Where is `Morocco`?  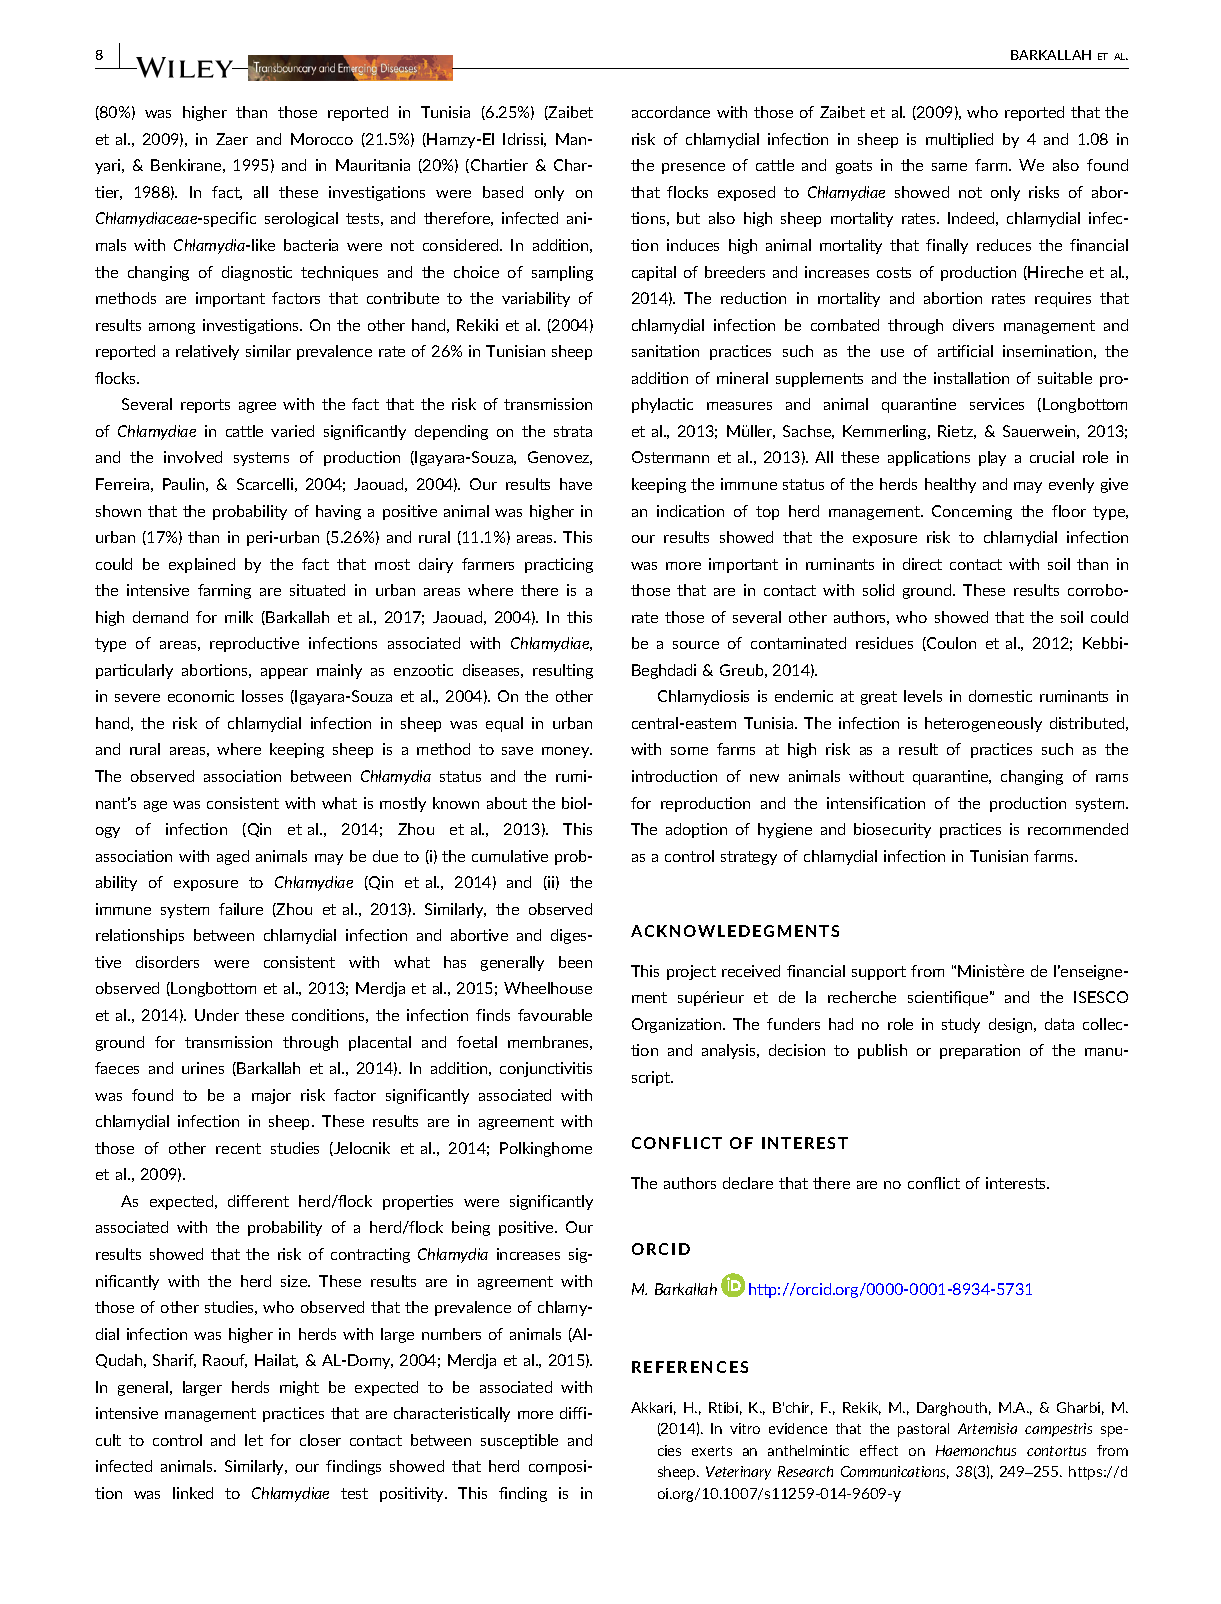
Morocco is located at coordinates (322, 139).
